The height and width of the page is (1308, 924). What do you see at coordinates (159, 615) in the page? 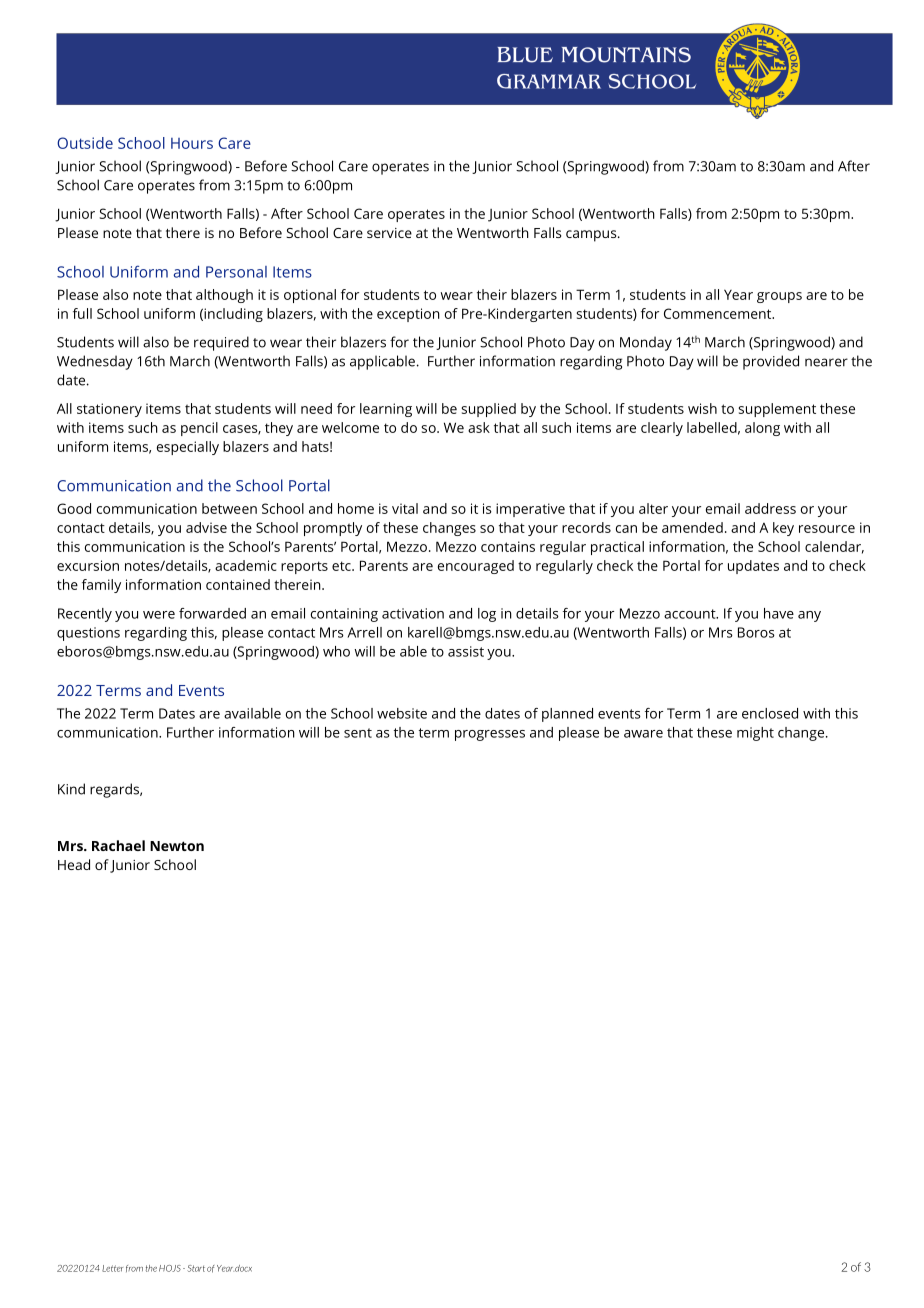
I see `were` at bounding box center [159, 615].
